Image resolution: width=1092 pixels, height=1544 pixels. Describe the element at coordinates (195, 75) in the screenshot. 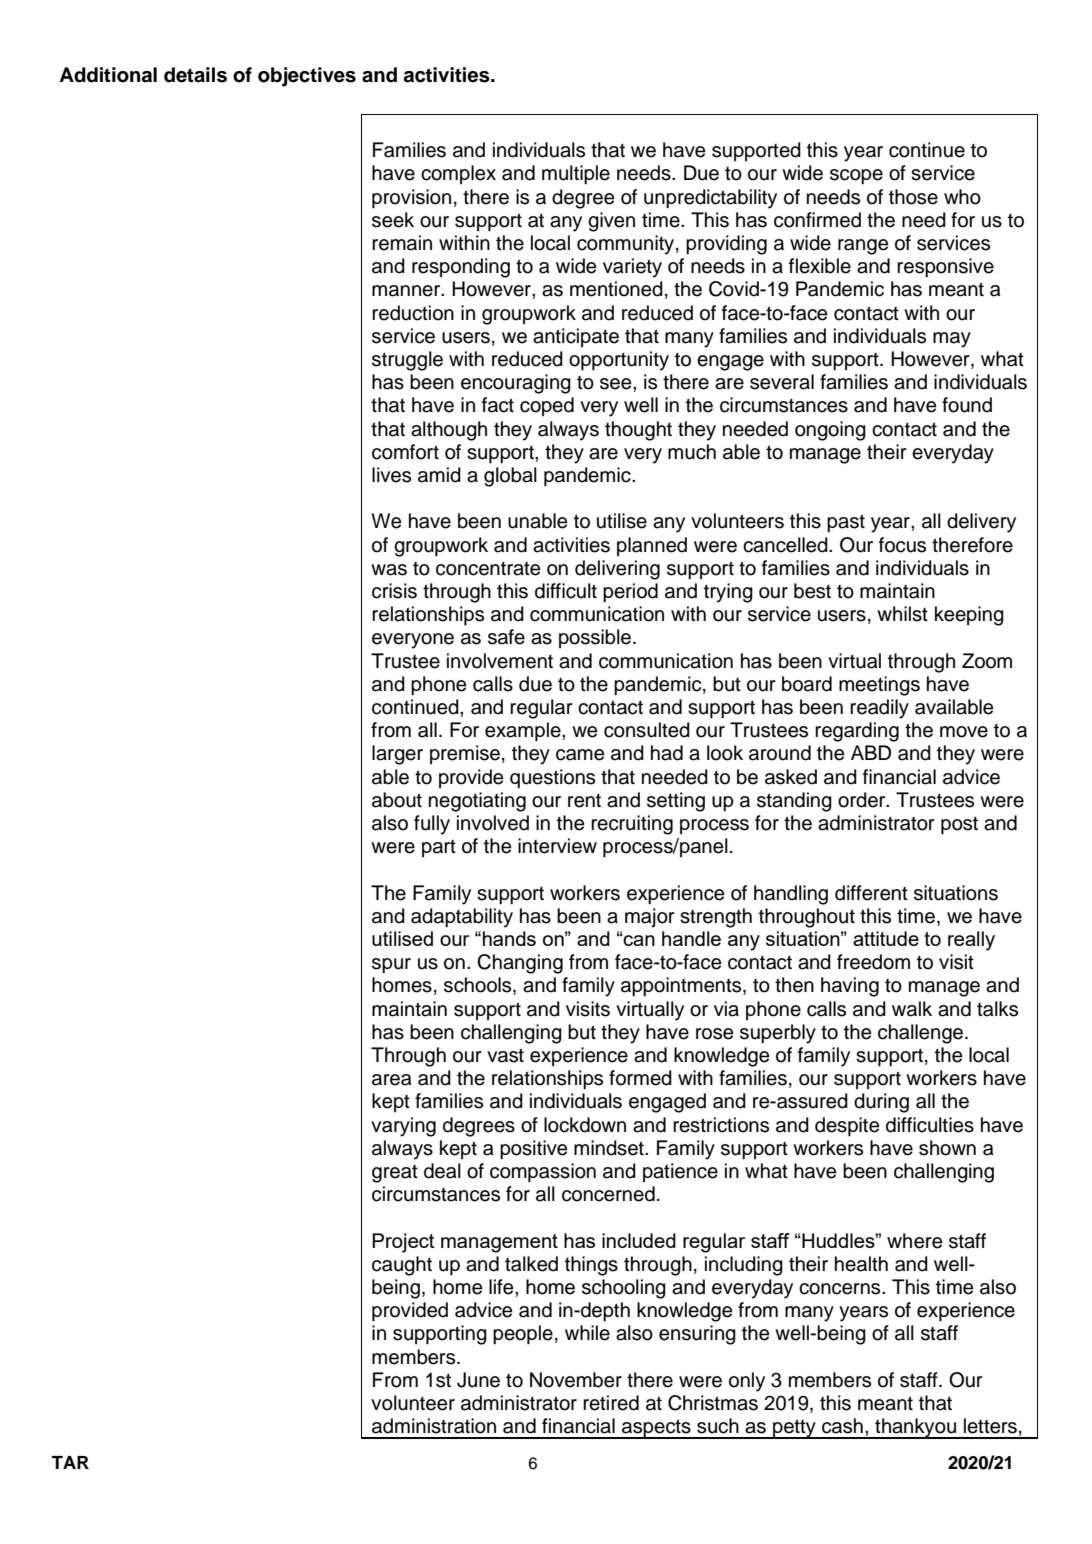

I see `details` at that location.
